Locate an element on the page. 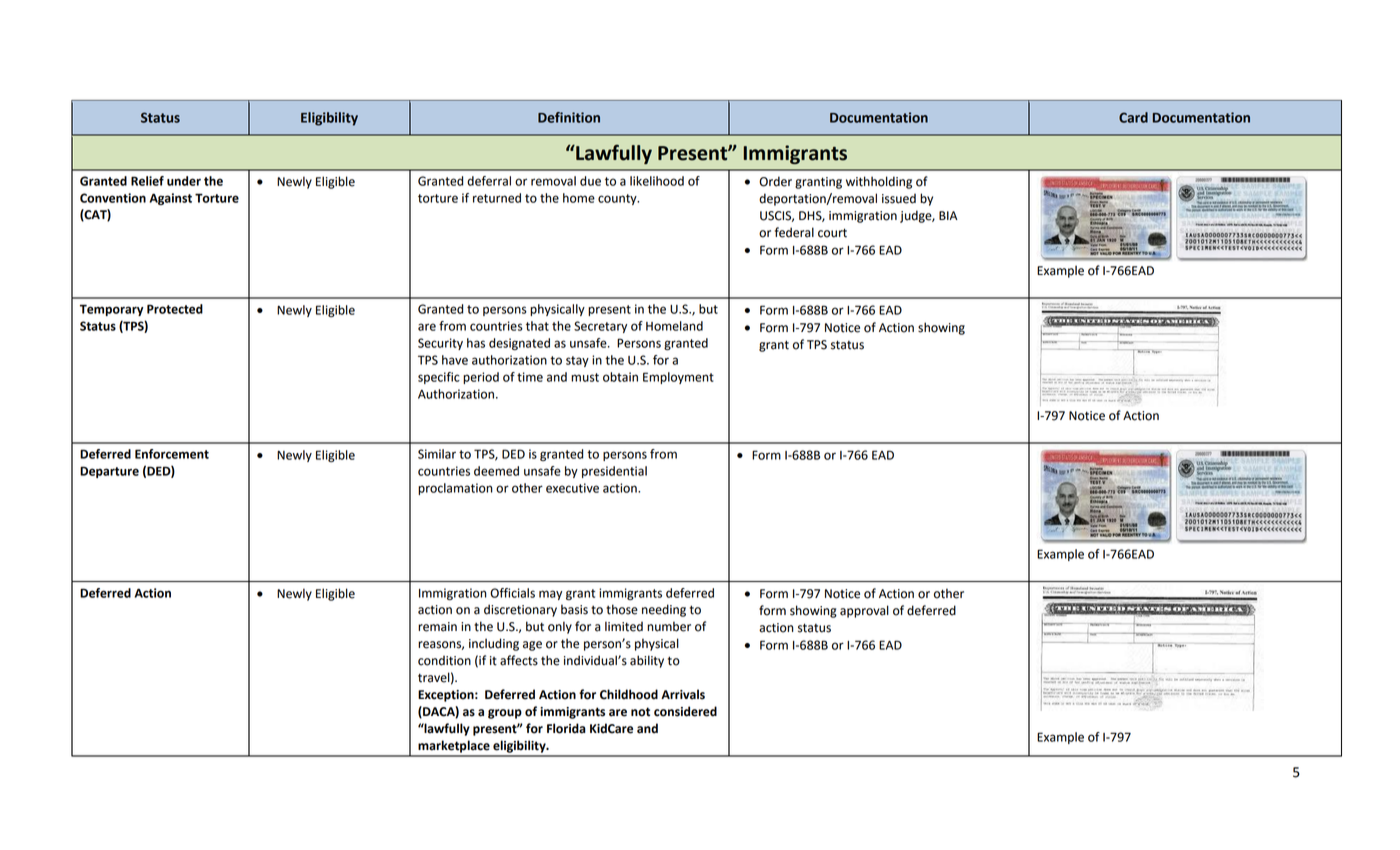 The image size is (1400, 850). Employment is located at coordinates (678, 378).
